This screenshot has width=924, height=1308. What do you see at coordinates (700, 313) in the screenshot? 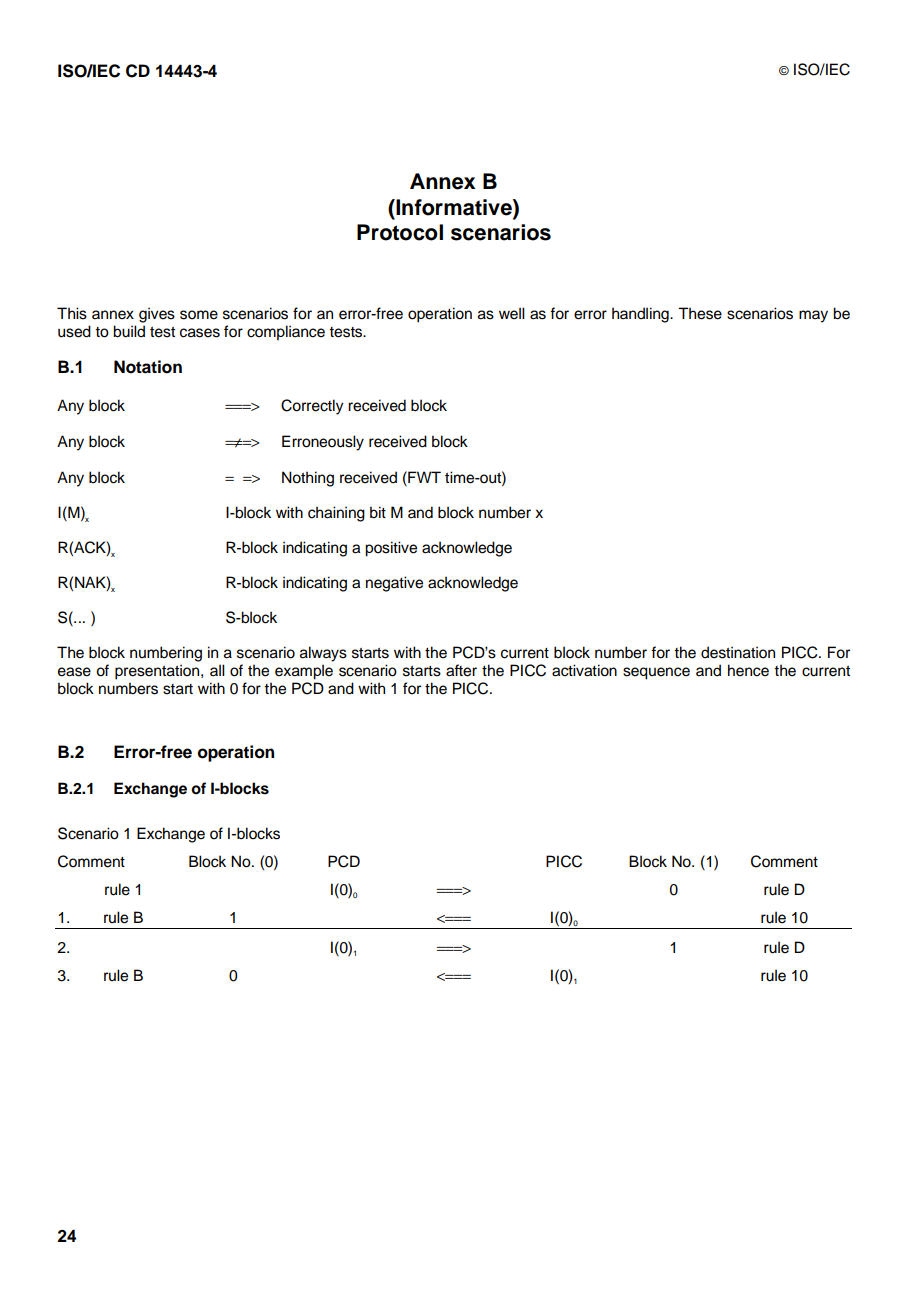
I see `These` at bounding box center [700, 313].
